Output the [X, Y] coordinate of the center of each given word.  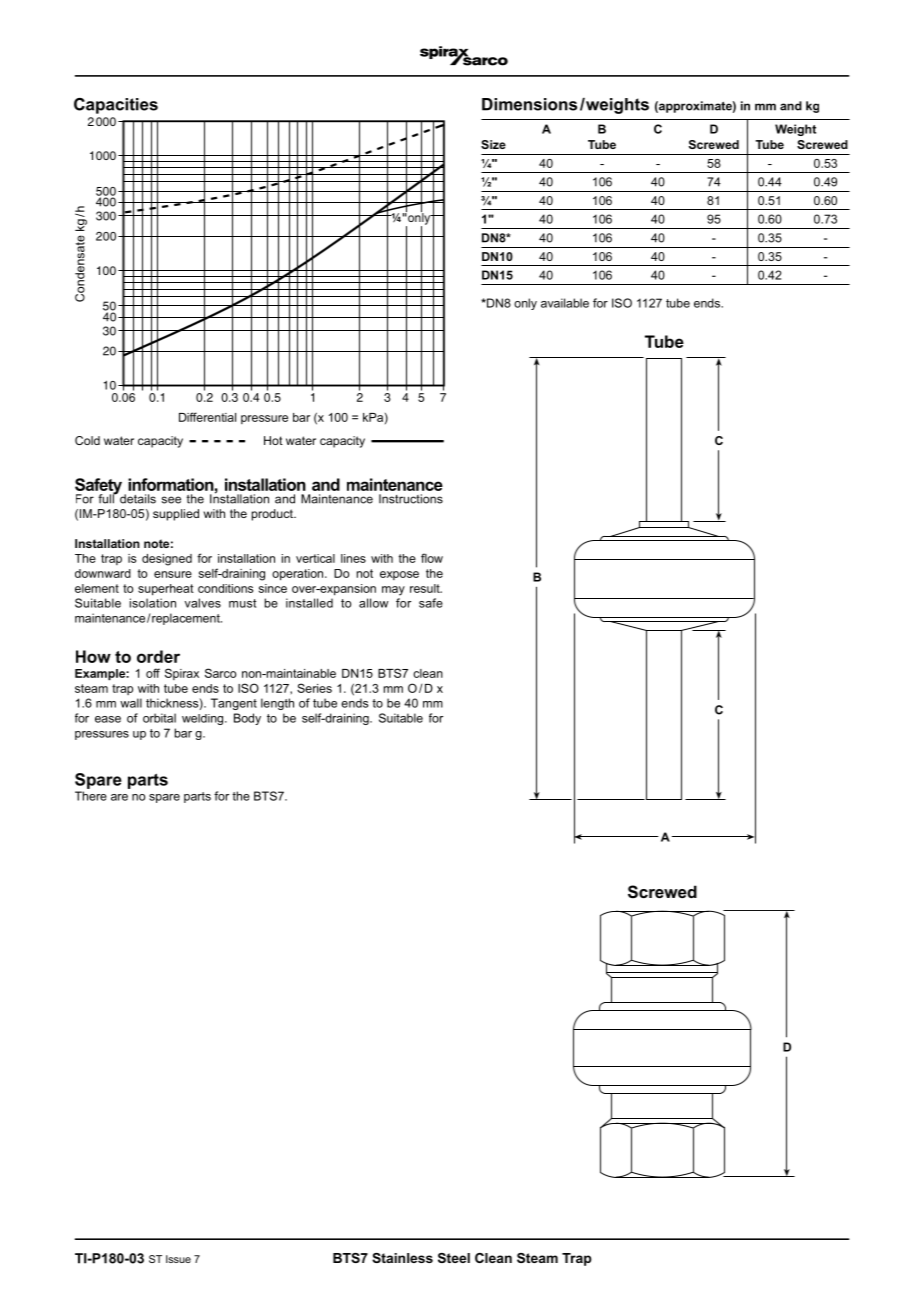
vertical [315, 558]
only [525, 304]
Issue [178, 1259]
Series [314, 688]
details [138, 499]
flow [432, 558]
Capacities [116, 106]
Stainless [402, 1258]
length [277, 704]
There [91, 796]
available [565, 303]
